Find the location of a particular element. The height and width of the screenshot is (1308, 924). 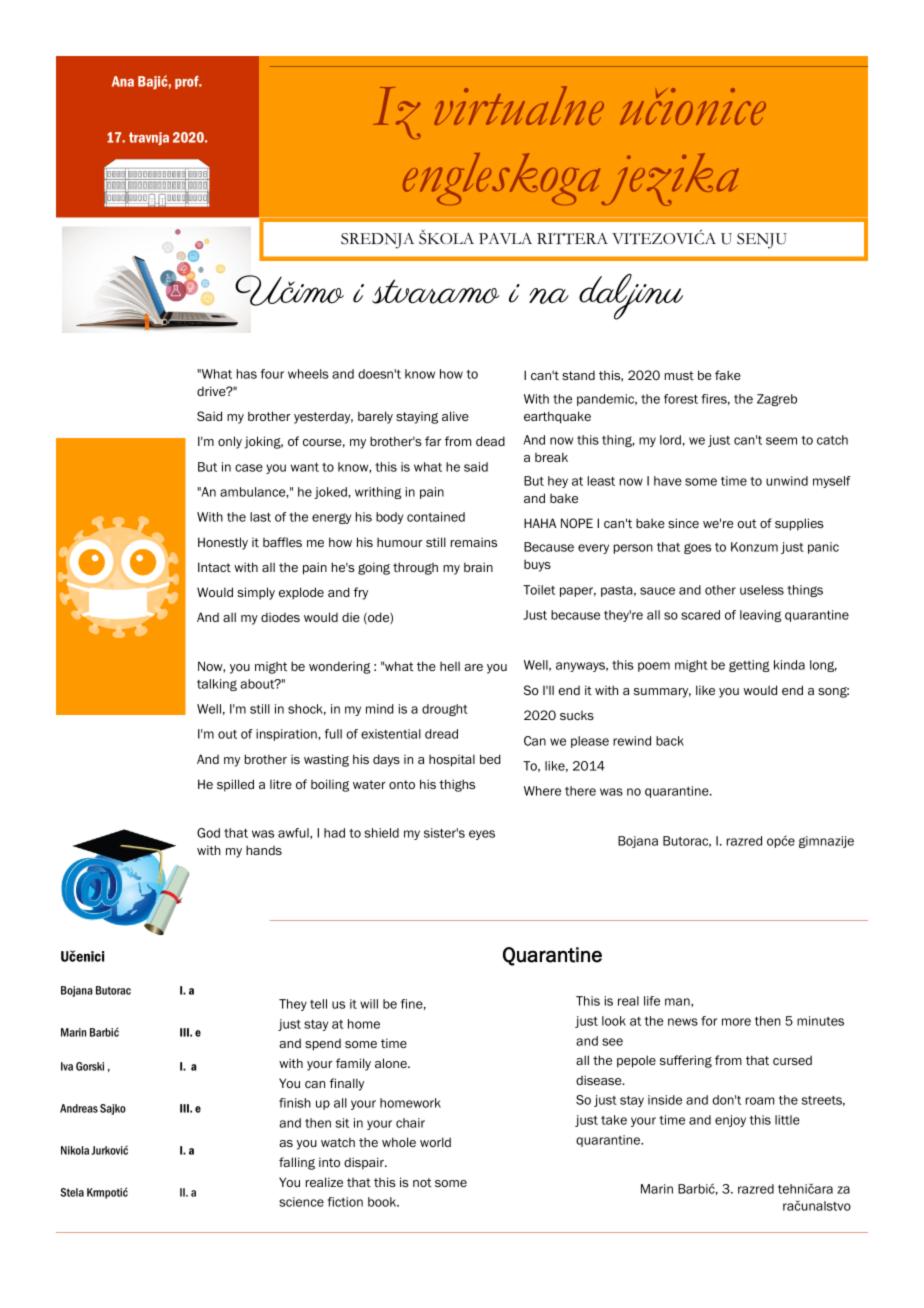

drive is located at coordinates (212, 391).
